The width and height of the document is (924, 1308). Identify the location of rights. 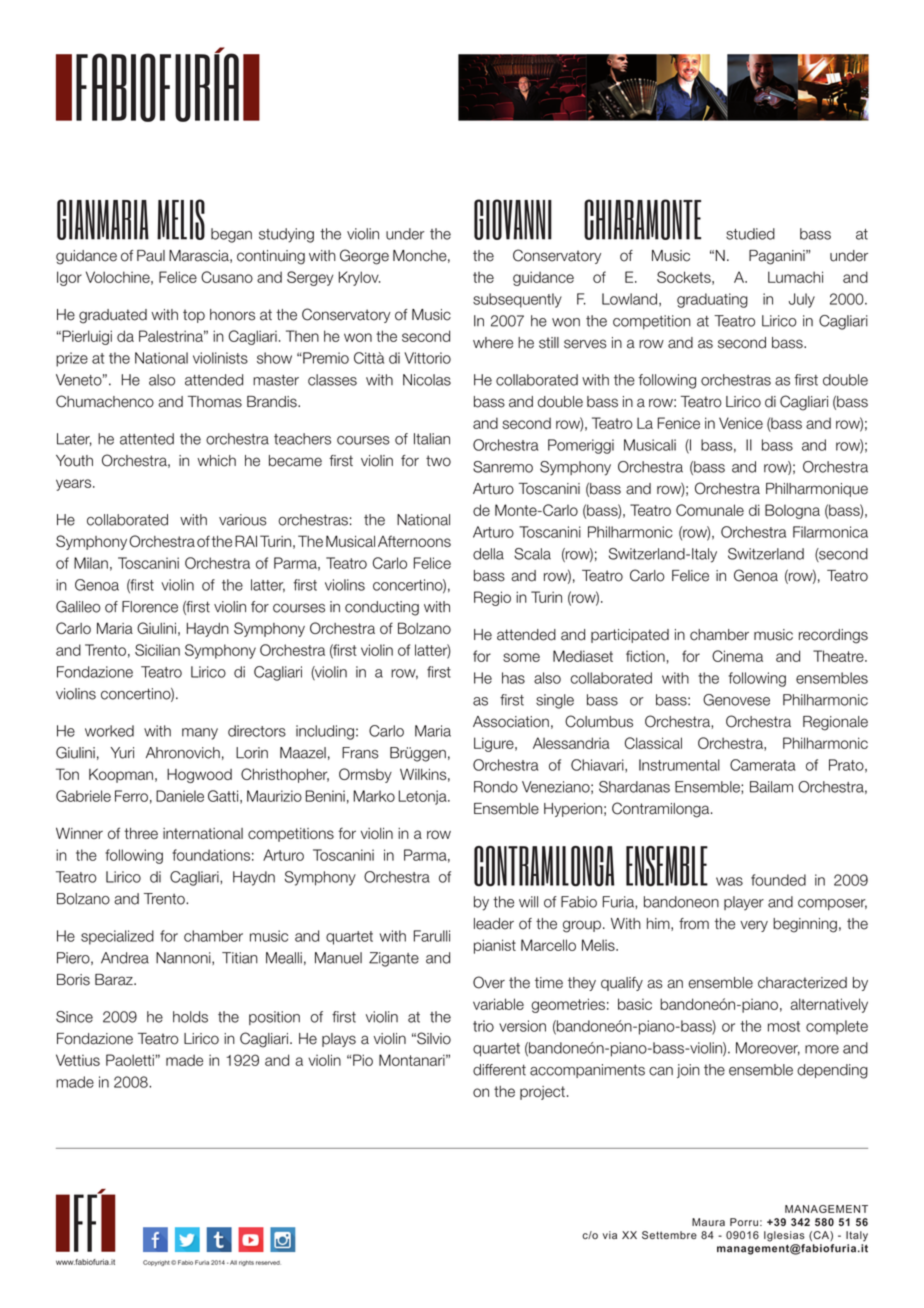
(246, 1263).
